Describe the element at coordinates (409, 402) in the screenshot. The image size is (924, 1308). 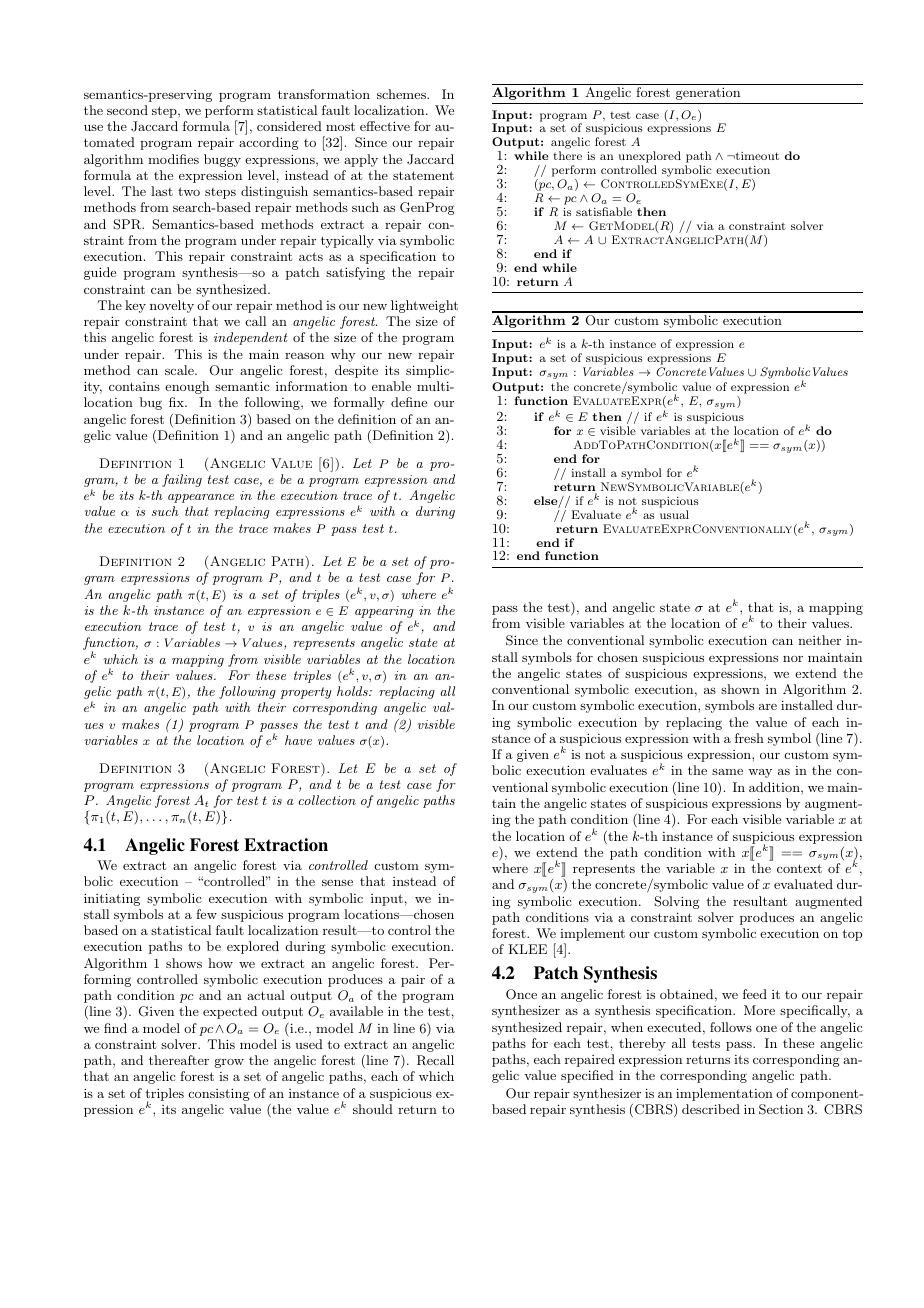
I see `define` at that location.
